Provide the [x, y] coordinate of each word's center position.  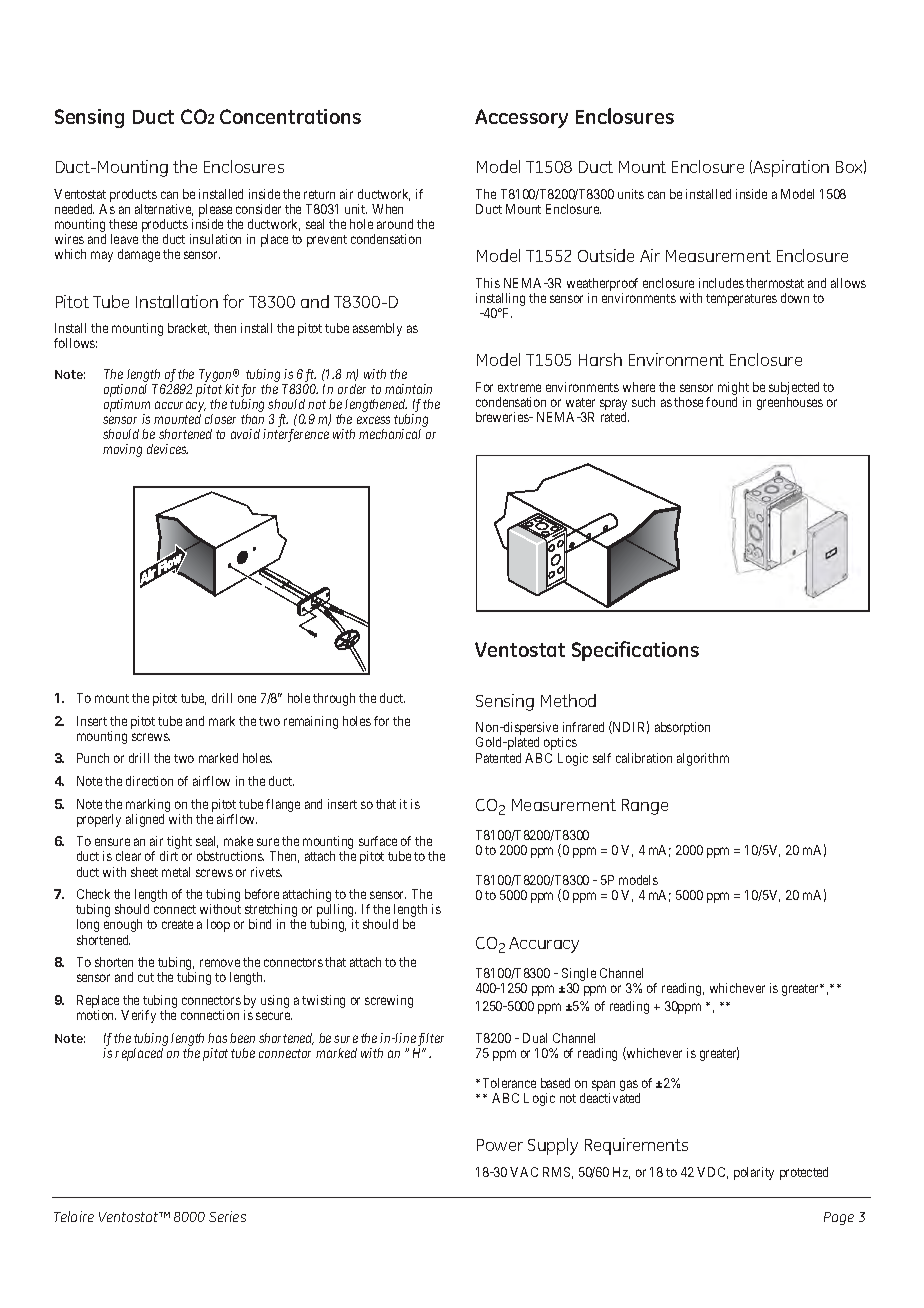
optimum [127, 405]
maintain [408, 389]
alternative [164, 210]
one [247, 699]
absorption [682, 728]
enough [123, 925]
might [733, 390]
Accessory [521, 118]
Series [227, 1216]
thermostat [775, 283]
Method [568, 700]
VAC [524, 1172]
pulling [336, 912]
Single [579, 976]
